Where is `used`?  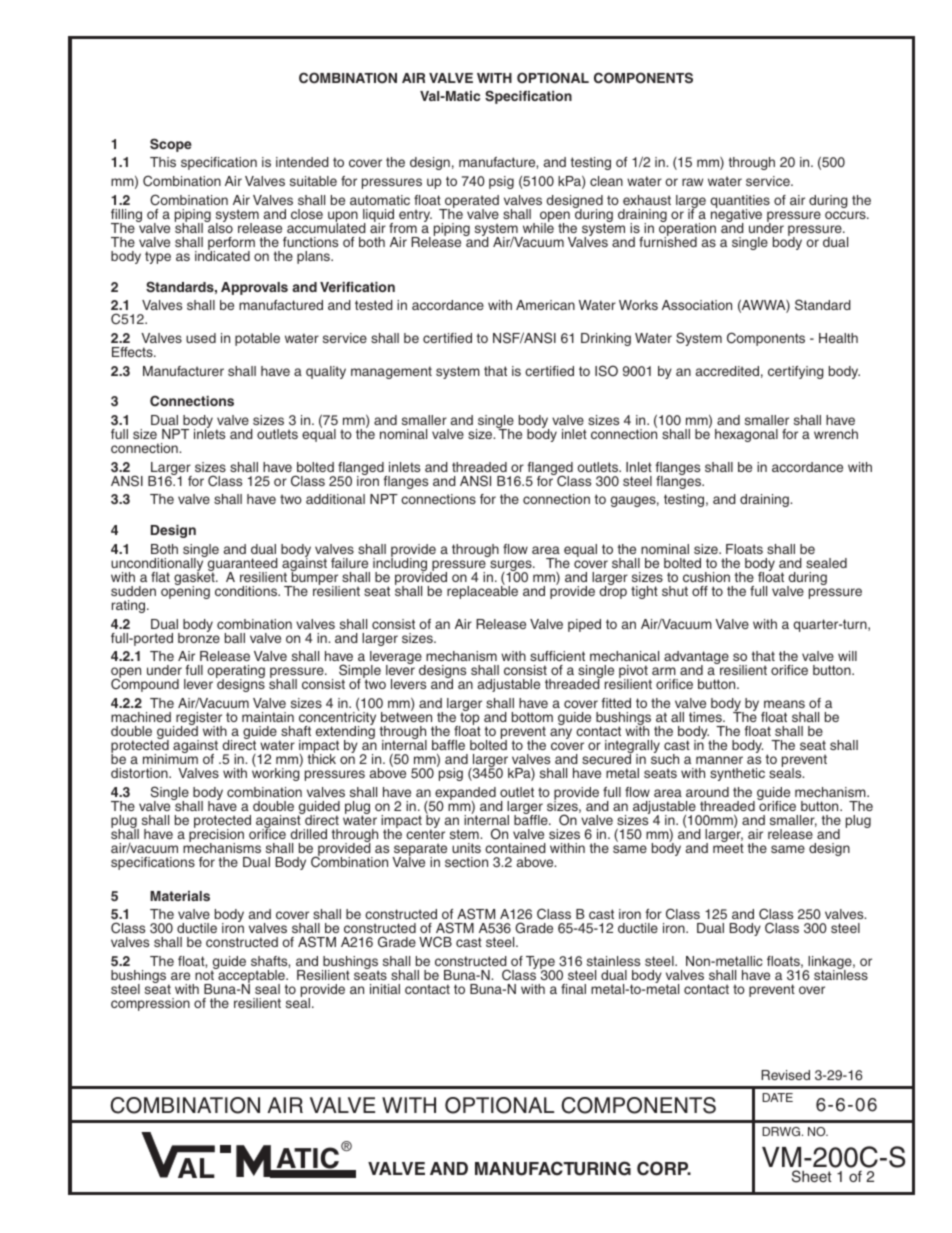 used is located at coordinates (201, 338).
